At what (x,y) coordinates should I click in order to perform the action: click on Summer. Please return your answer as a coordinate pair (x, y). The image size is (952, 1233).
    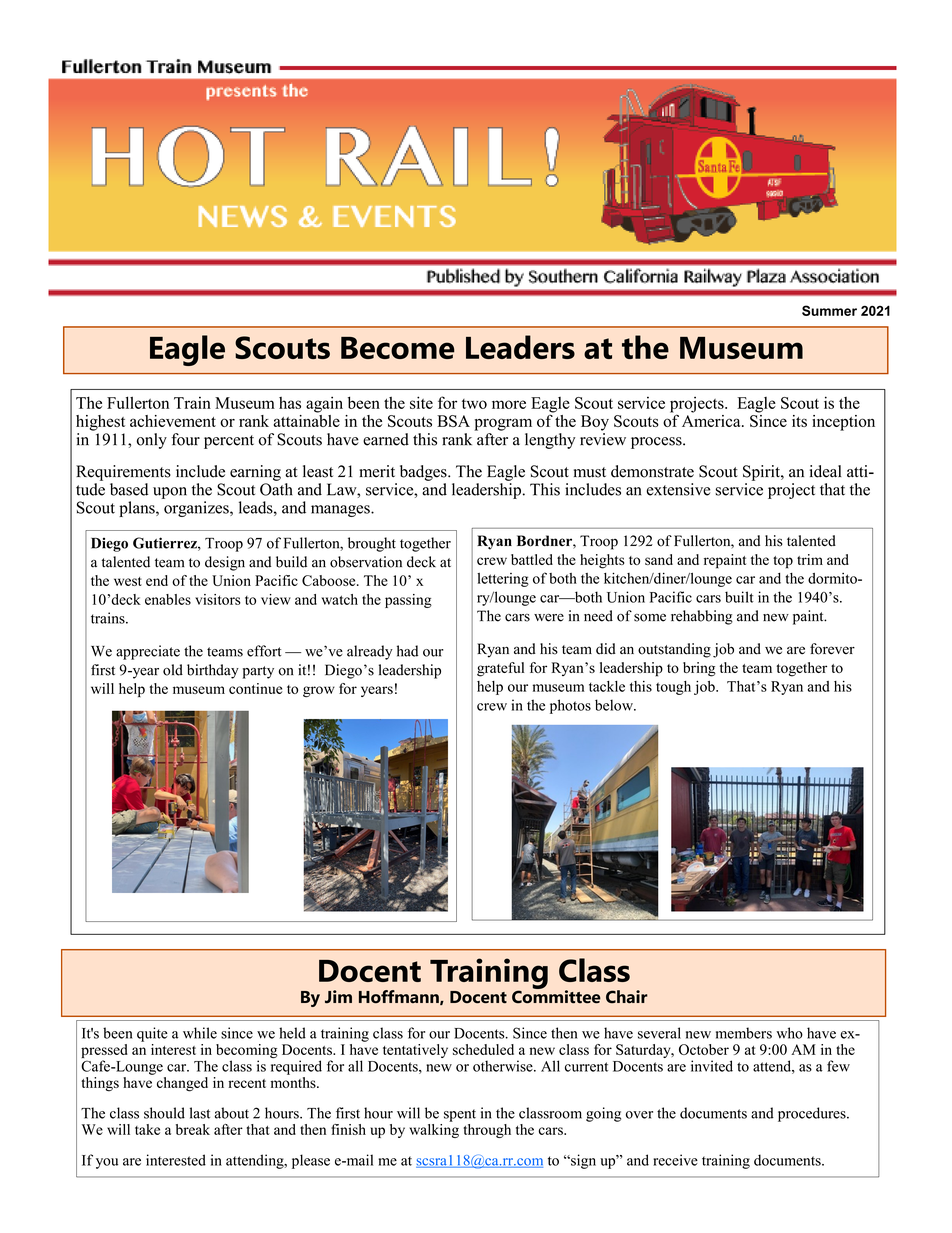
    Looking at the image, I should click on (829, 310).
